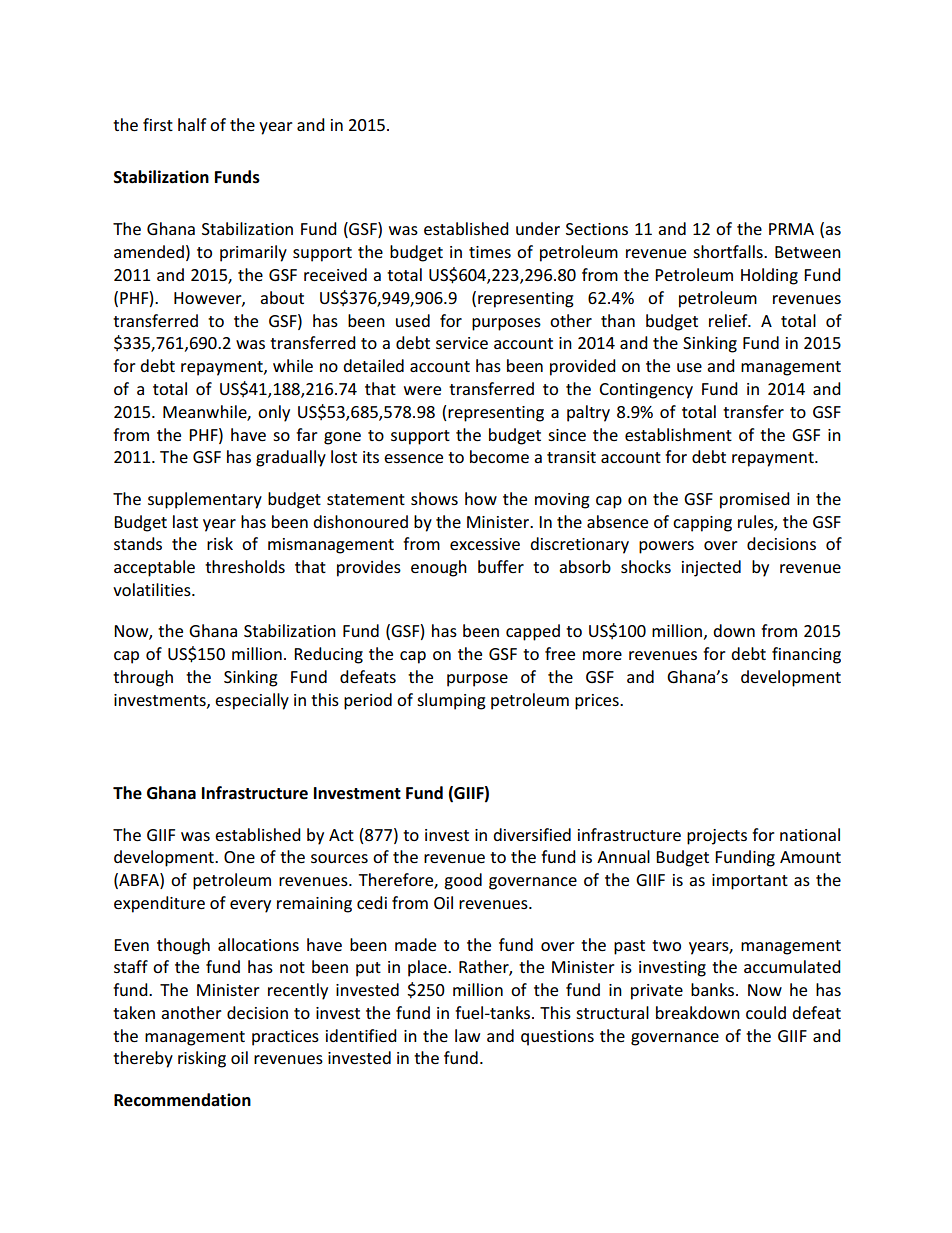 The height and width of the screenshot is (1233, 952). Describe the element at coordinates (182, 1100) in the screenshot. I see `Recommendation` at that location.
